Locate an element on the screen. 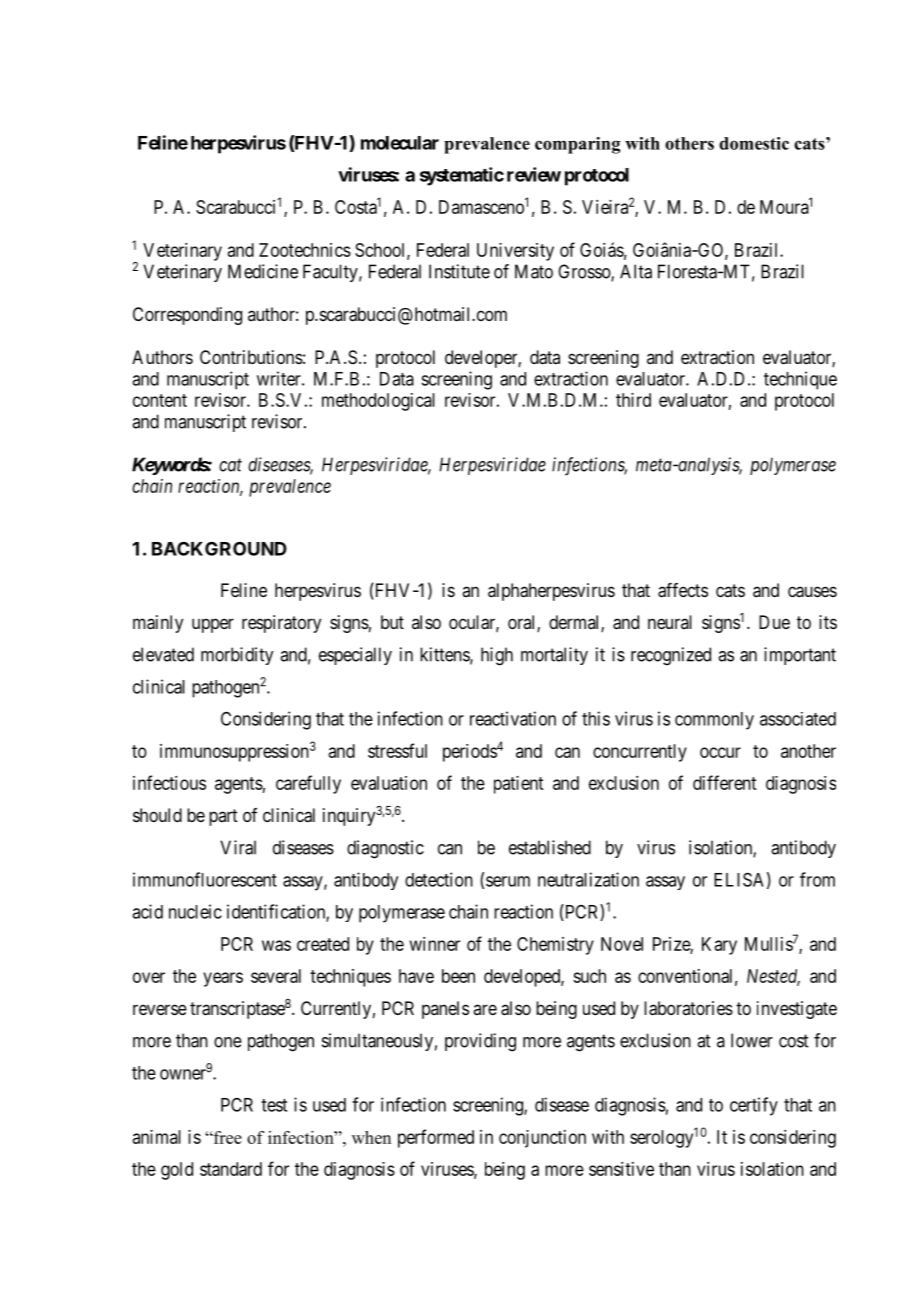 Image resolution: width=924 pixels, height=1308 pixels. standard is located at coordinates (231, 1169).
